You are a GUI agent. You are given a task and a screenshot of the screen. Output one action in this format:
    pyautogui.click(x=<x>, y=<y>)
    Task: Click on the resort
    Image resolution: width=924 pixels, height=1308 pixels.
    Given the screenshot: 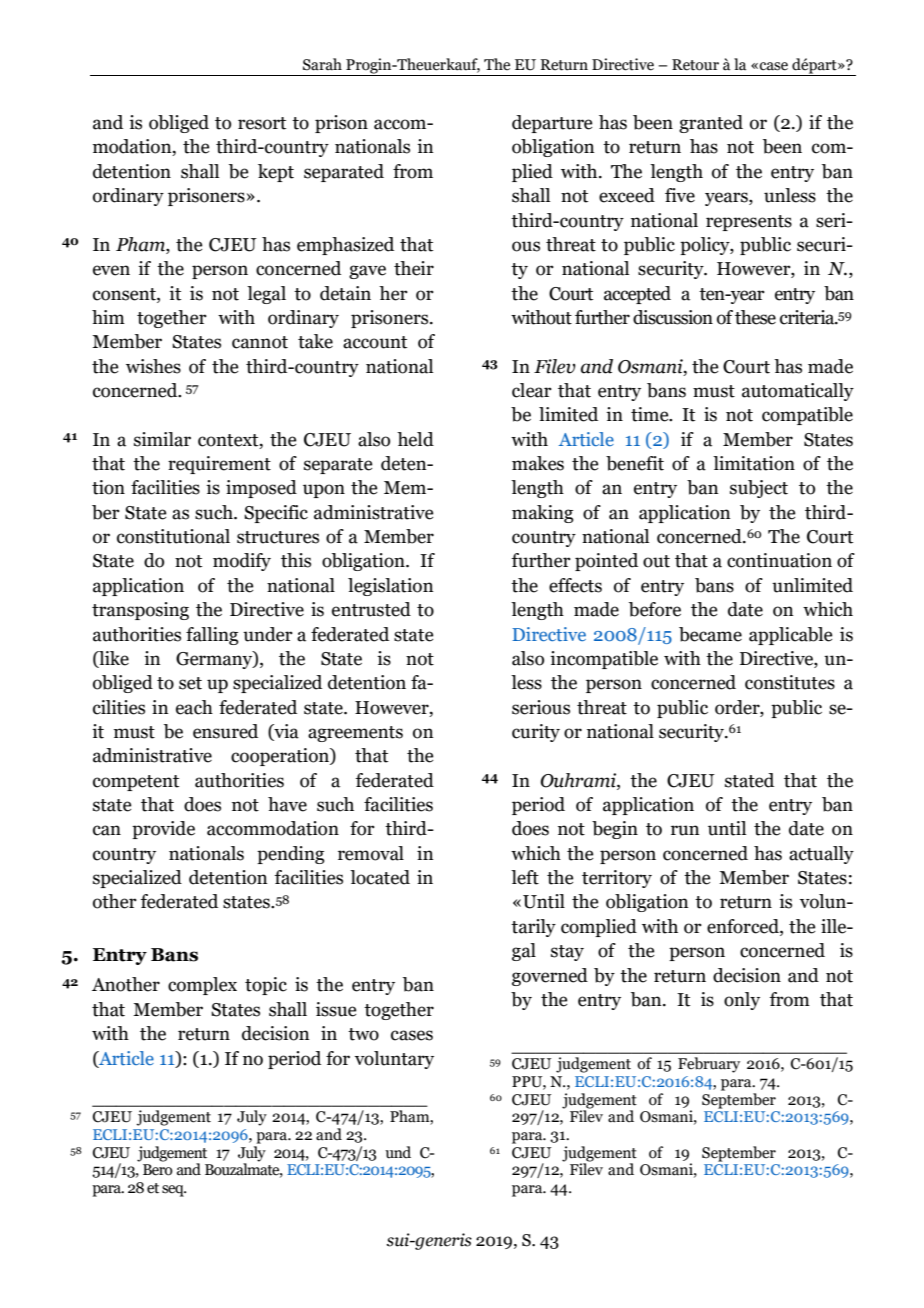 What is the action you would take?
    pyautogui.click(x=262, y=123)
